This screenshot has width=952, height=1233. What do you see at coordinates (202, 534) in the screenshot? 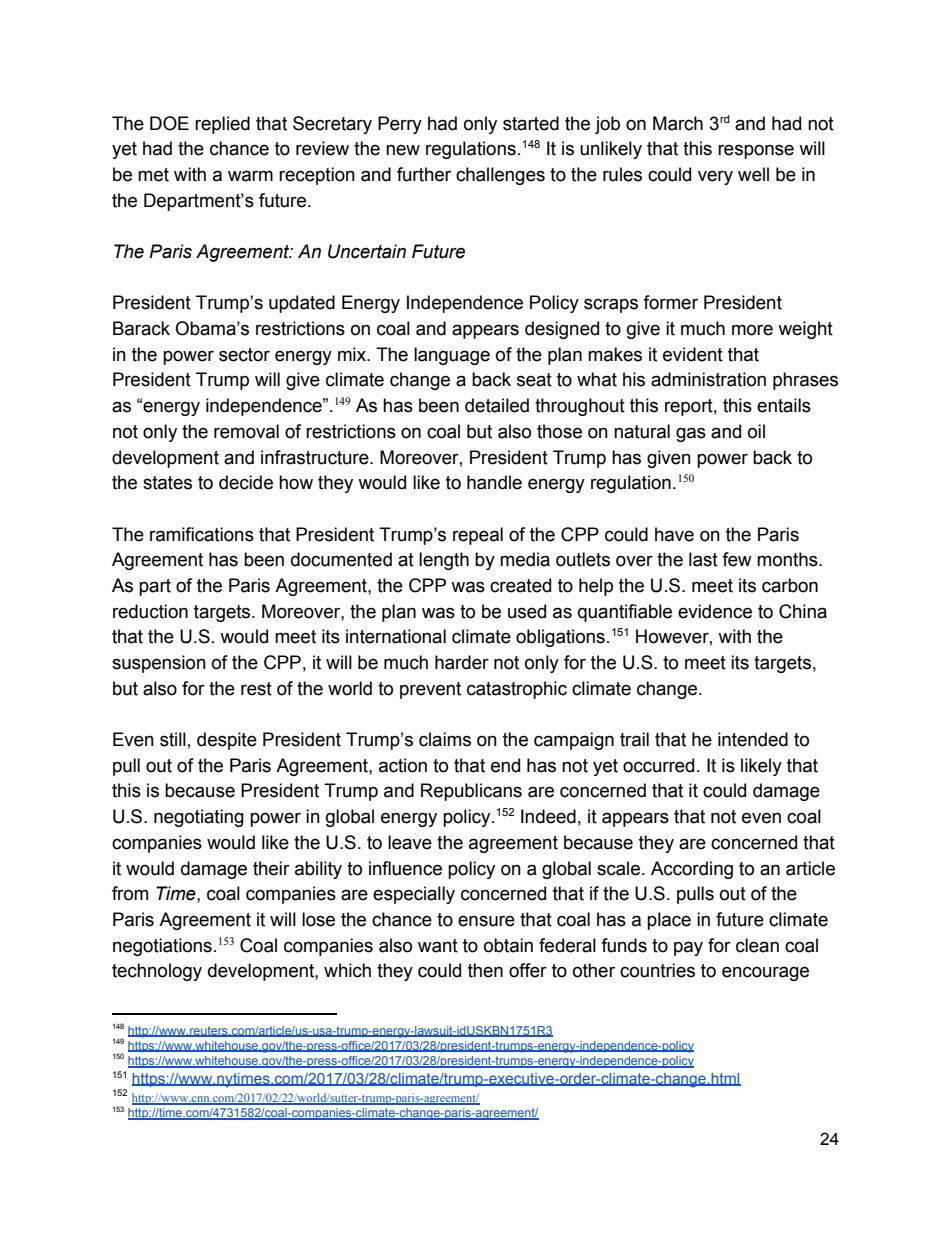
I see `ramifications` at bounding box center [202, 534].
